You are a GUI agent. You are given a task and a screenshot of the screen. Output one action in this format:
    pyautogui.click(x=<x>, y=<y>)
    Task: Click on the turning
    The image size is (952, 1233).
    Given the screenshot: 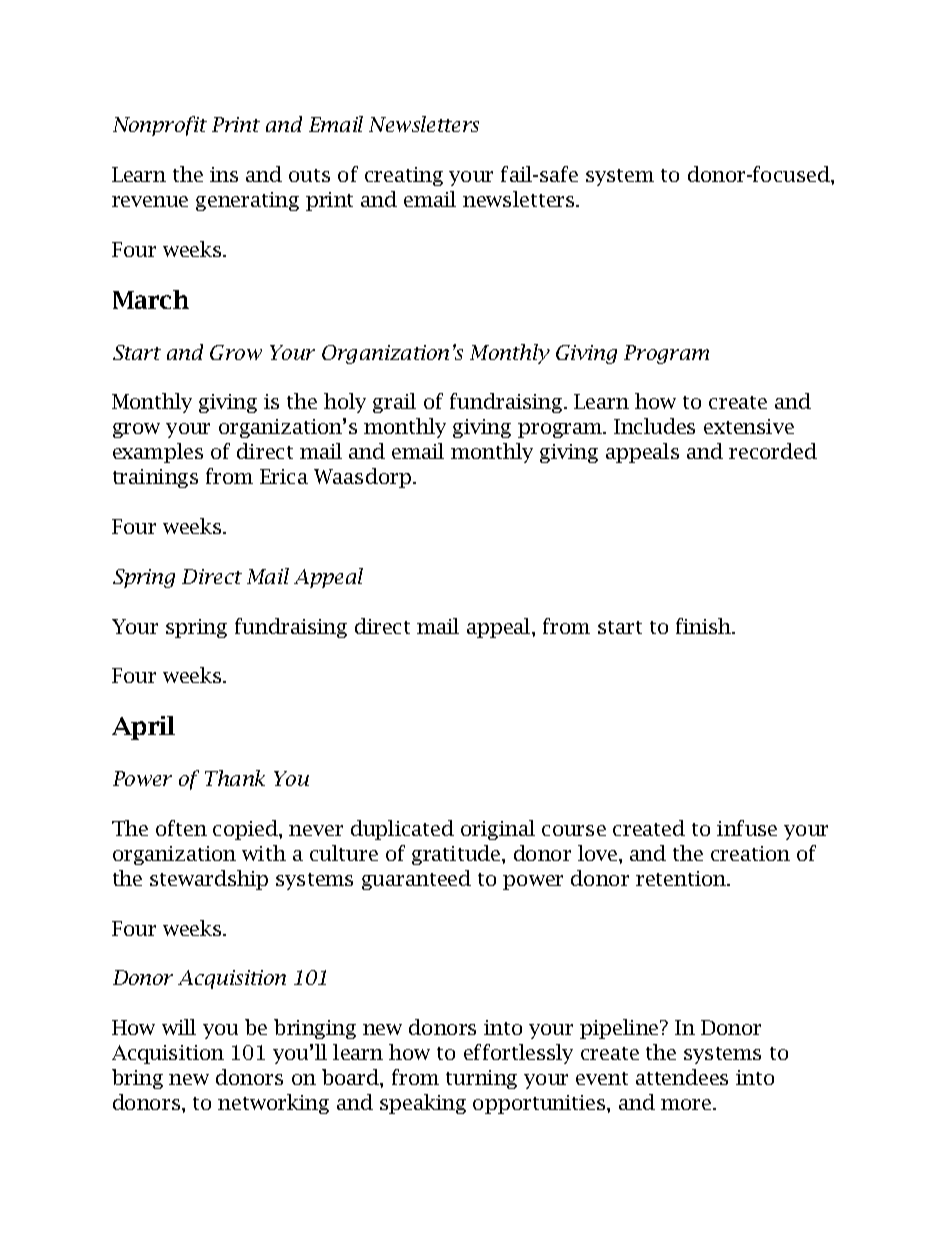 What is the action you would take?
    pyautogui.click(x=481, y=1079)
